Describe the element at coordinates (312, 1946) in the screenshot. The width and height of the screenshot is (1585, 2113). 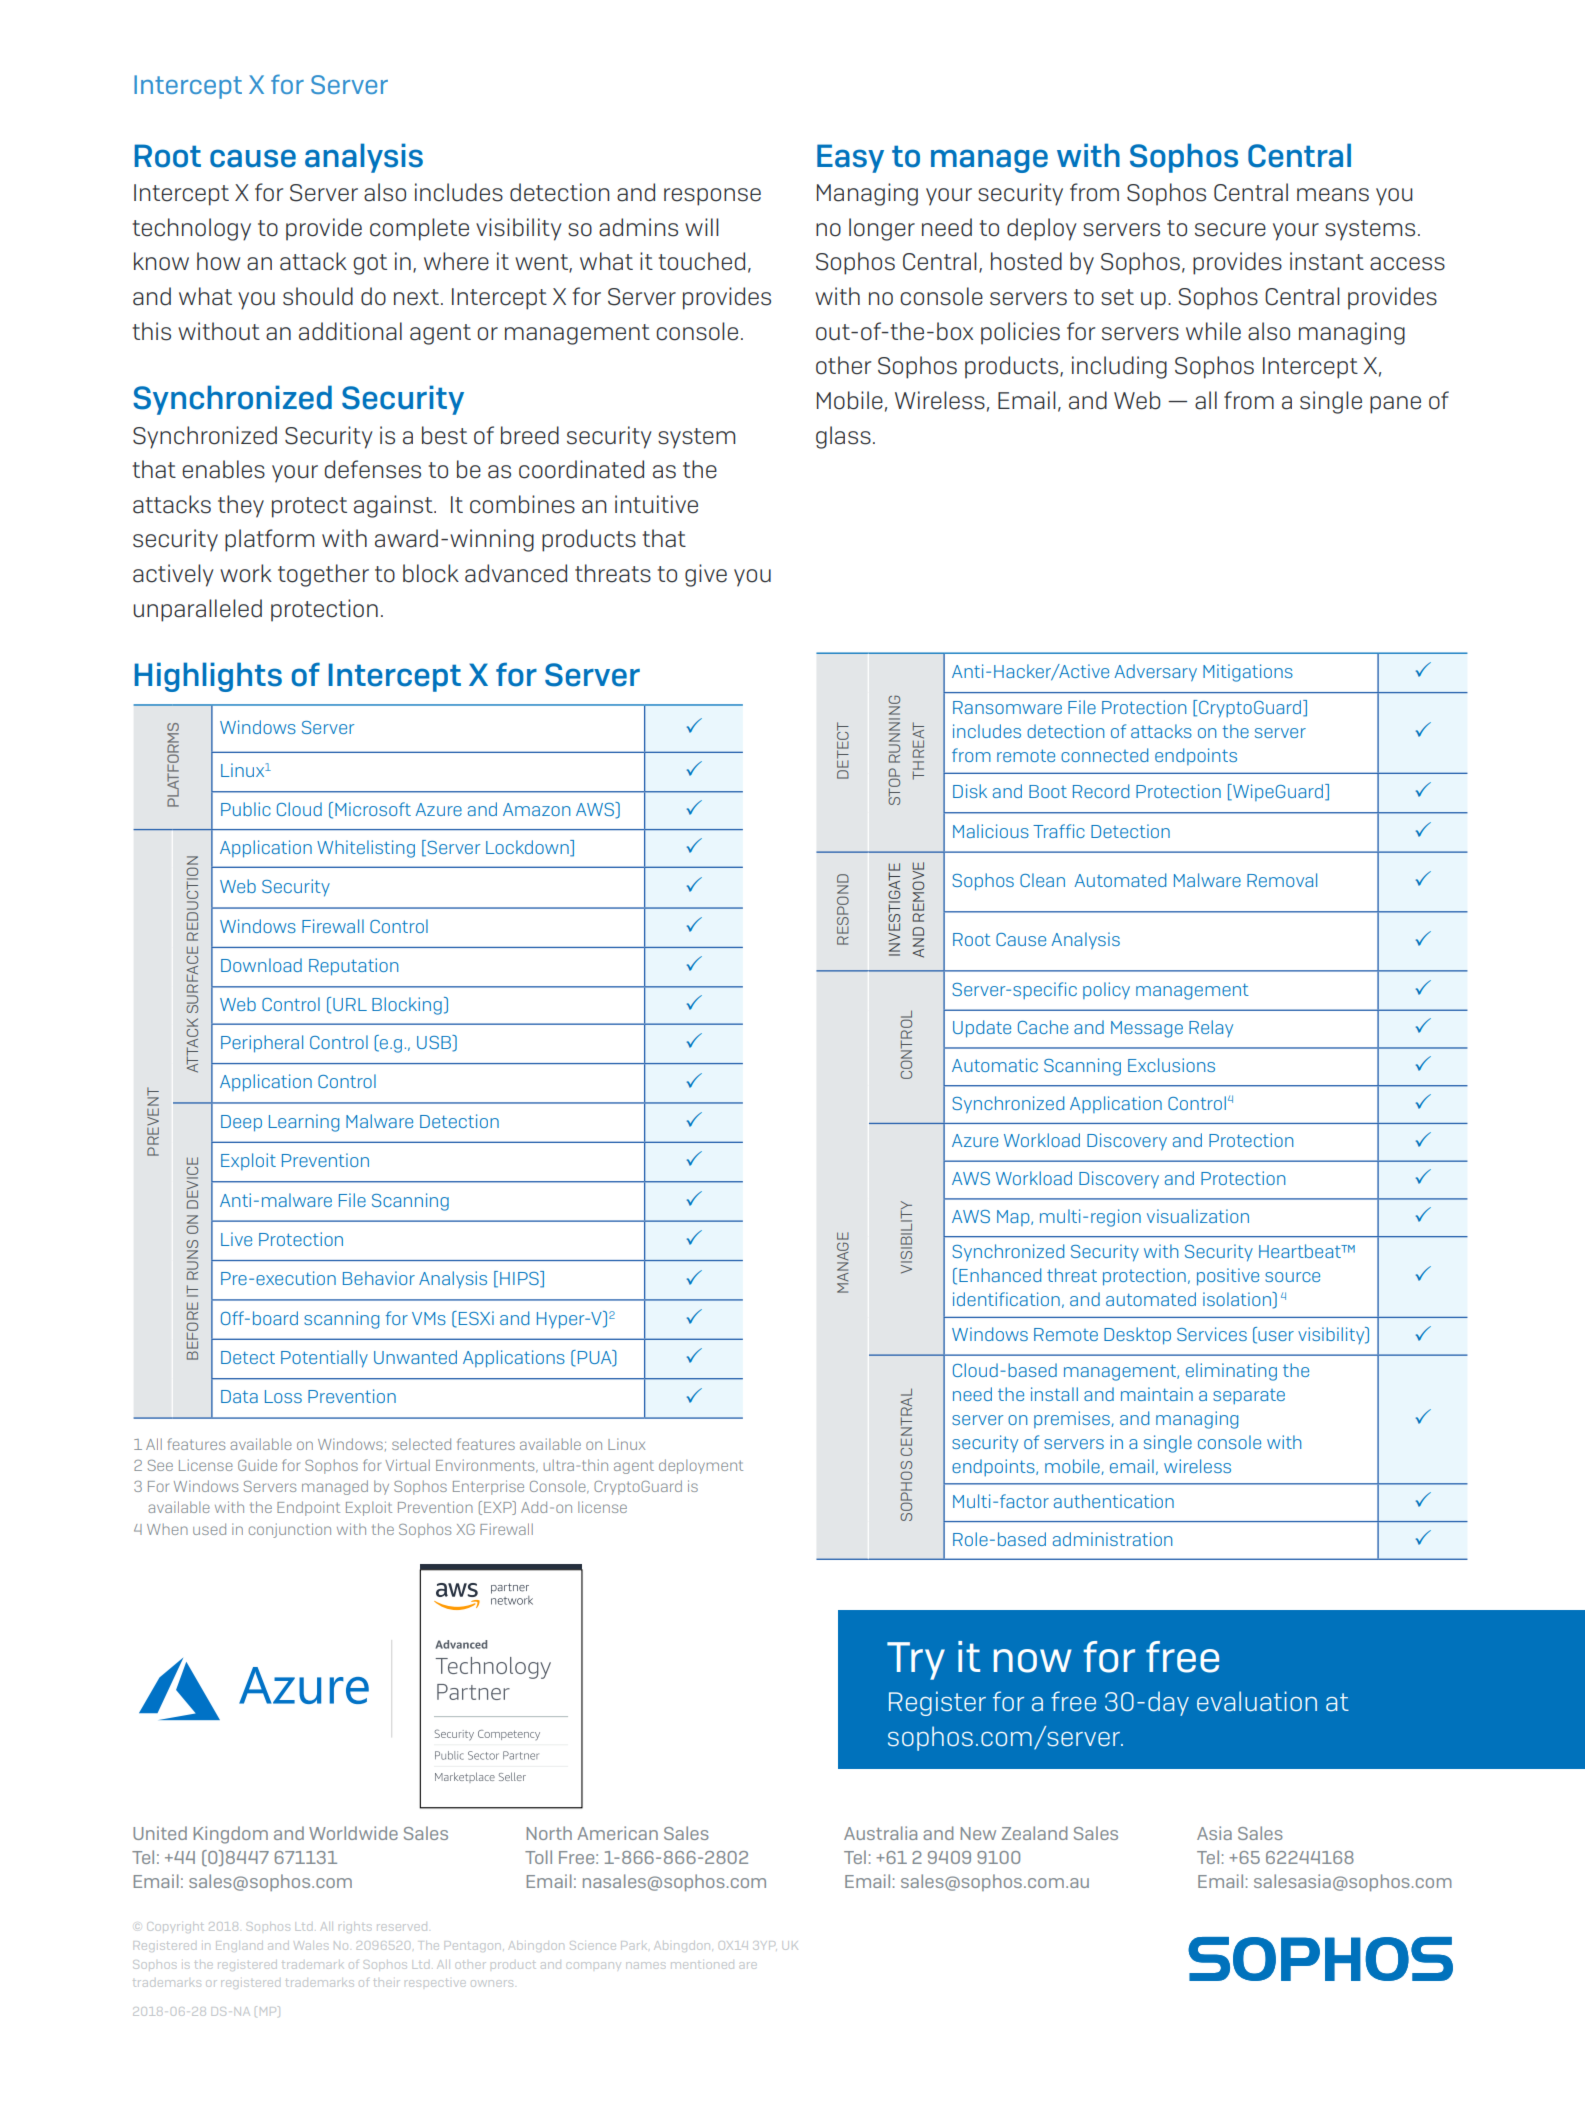
I see `Wales` at that location.
